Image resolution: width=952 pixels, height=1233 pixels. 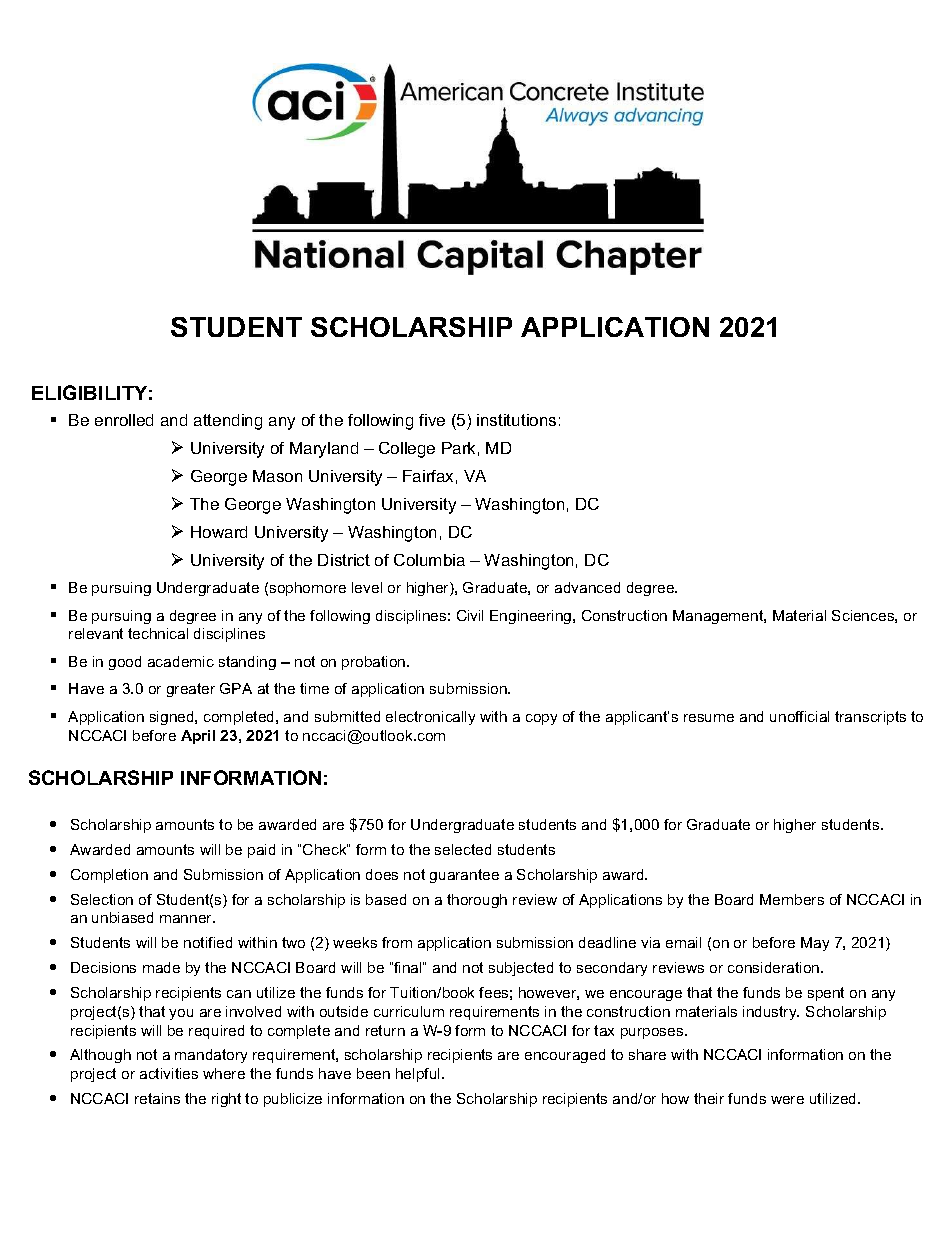 I want to click on institutions, so click(x=516, y=420).
